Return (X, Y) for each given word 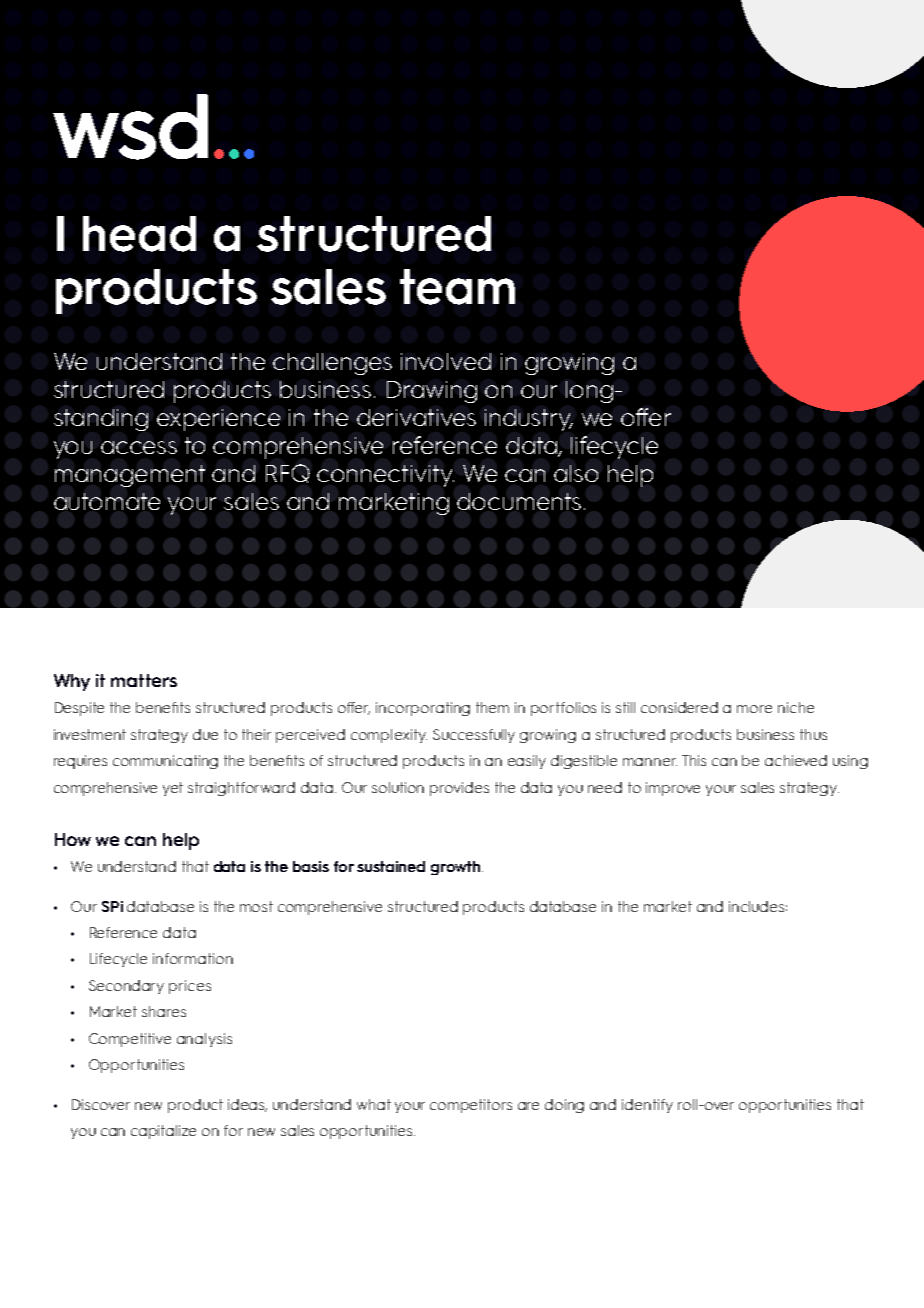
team (457, 287)
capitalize (163, 1132)
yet (173, 789)
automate (107, 501)
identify (647, 1106)
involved (446, 361)
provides (459, 789)
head (139, 234)
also (576, 473)
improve (673, 789)
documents (519, 501)
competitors (471, 1106)
